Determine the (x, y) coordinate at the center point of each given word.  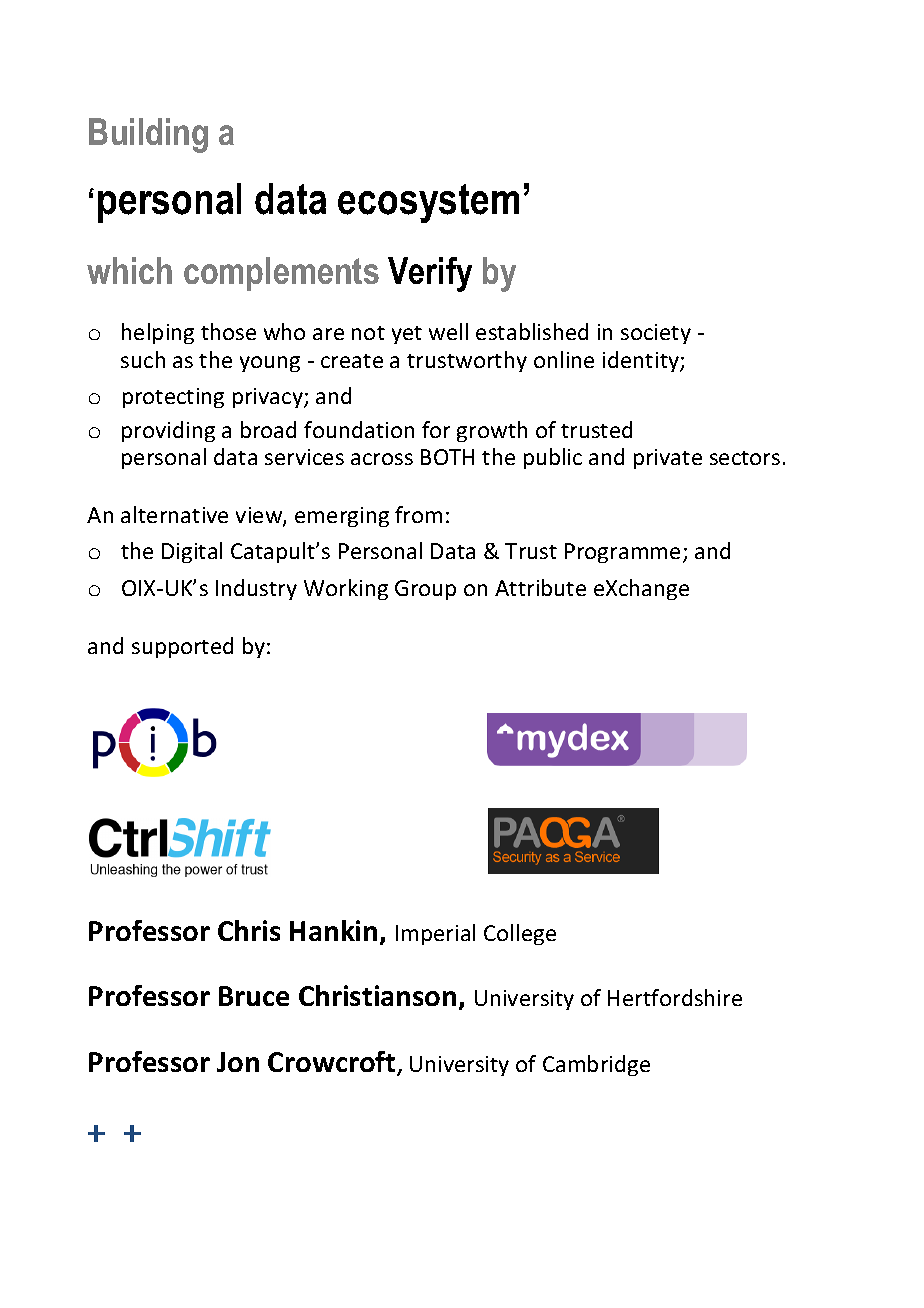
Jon (238, 1062)
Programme (622, 553)
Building (148, 135)
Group (425, 590)
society (656, 334)
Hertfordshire (675, 997)
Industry (256, 589)
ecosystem (428, 203)
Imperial (435, 934)
